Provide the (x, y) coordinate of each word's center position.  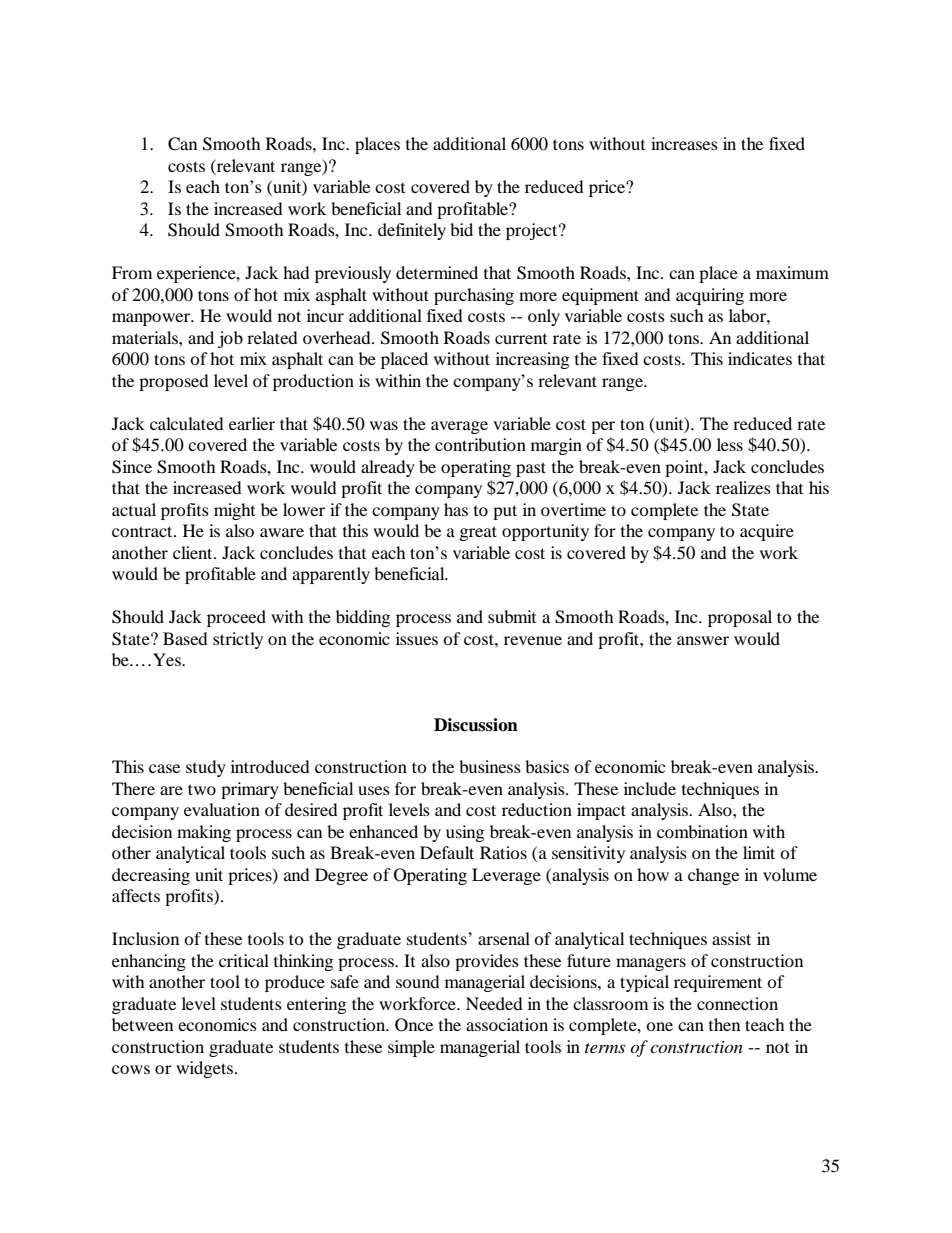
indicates (760, 358)
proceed (236, 618)
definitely (412, 231)
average (459, 427)
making (204, 833)
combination (702, 831)
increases (684, 143)
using (465, 833)
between (142, 1024)
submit (512, 616)
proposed (174, 382)
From (132, 272)
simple (411, 1048)
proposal (740, 618)
